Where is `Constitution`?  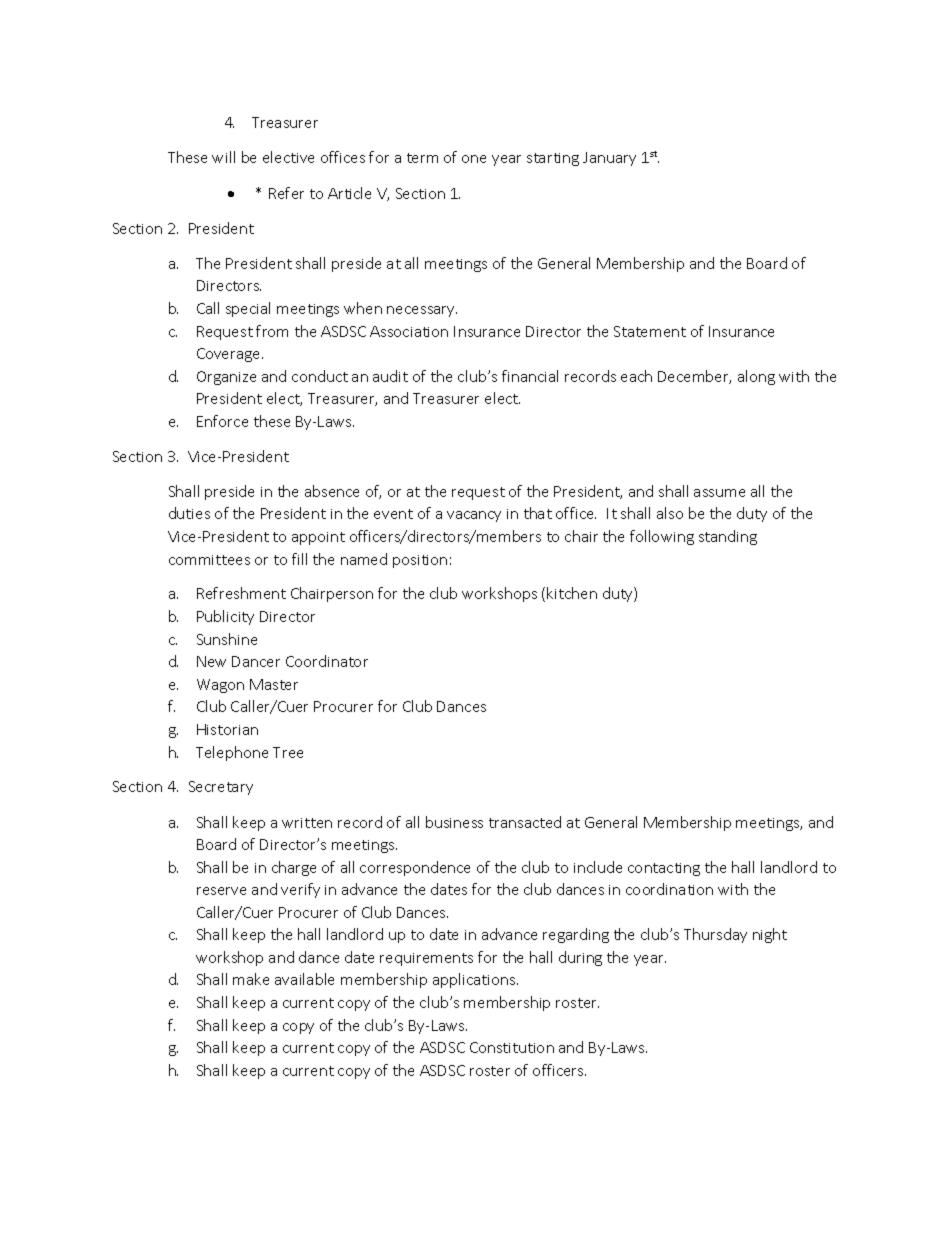 Constitution is located at coordinates (512, 1047).
